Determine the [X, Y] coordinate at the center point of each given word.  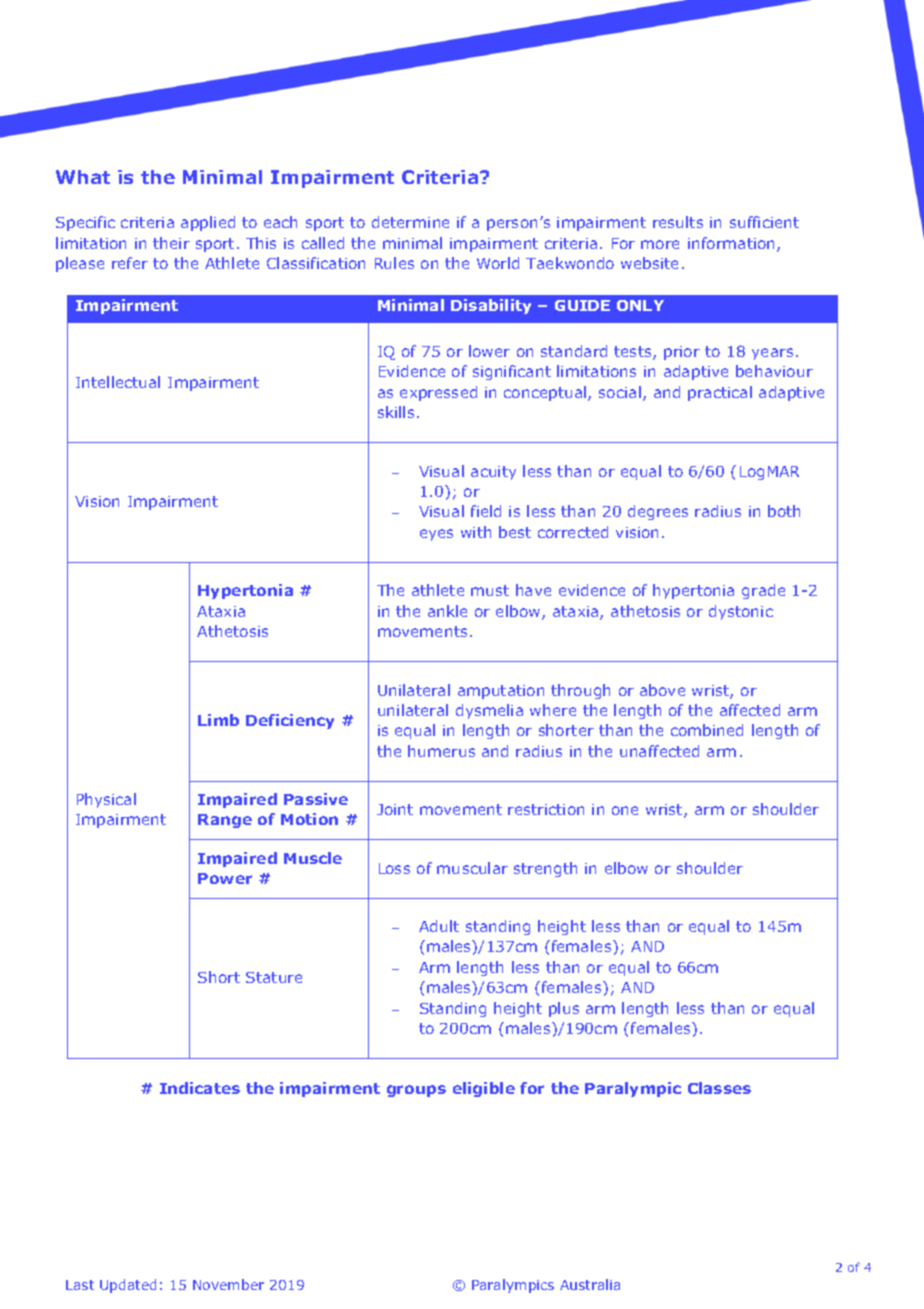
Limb [218, 720]
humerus [441, 751]
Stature [274, 977]
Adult [439, 926]
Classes [719, 1088]
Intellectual [118, 382]
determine [410, 222]
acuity [493, 473]
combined [707, 730]
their [171, 243]
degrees [658, 512]
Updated [128, 1286]
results [678, 222]
